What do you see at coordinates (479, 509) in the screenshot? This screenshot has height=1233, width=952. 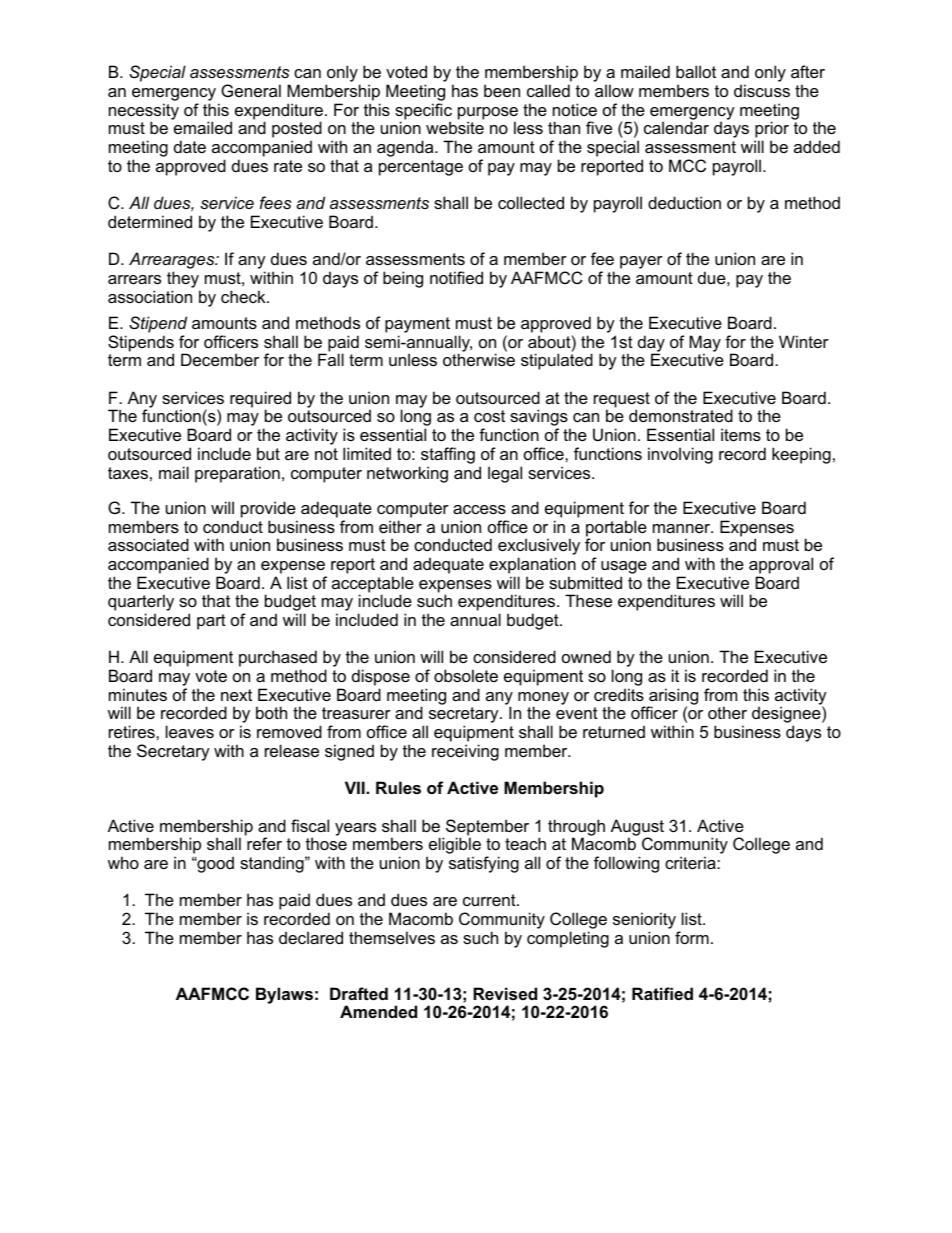 I see `access` at bounding box center [479, 509].
